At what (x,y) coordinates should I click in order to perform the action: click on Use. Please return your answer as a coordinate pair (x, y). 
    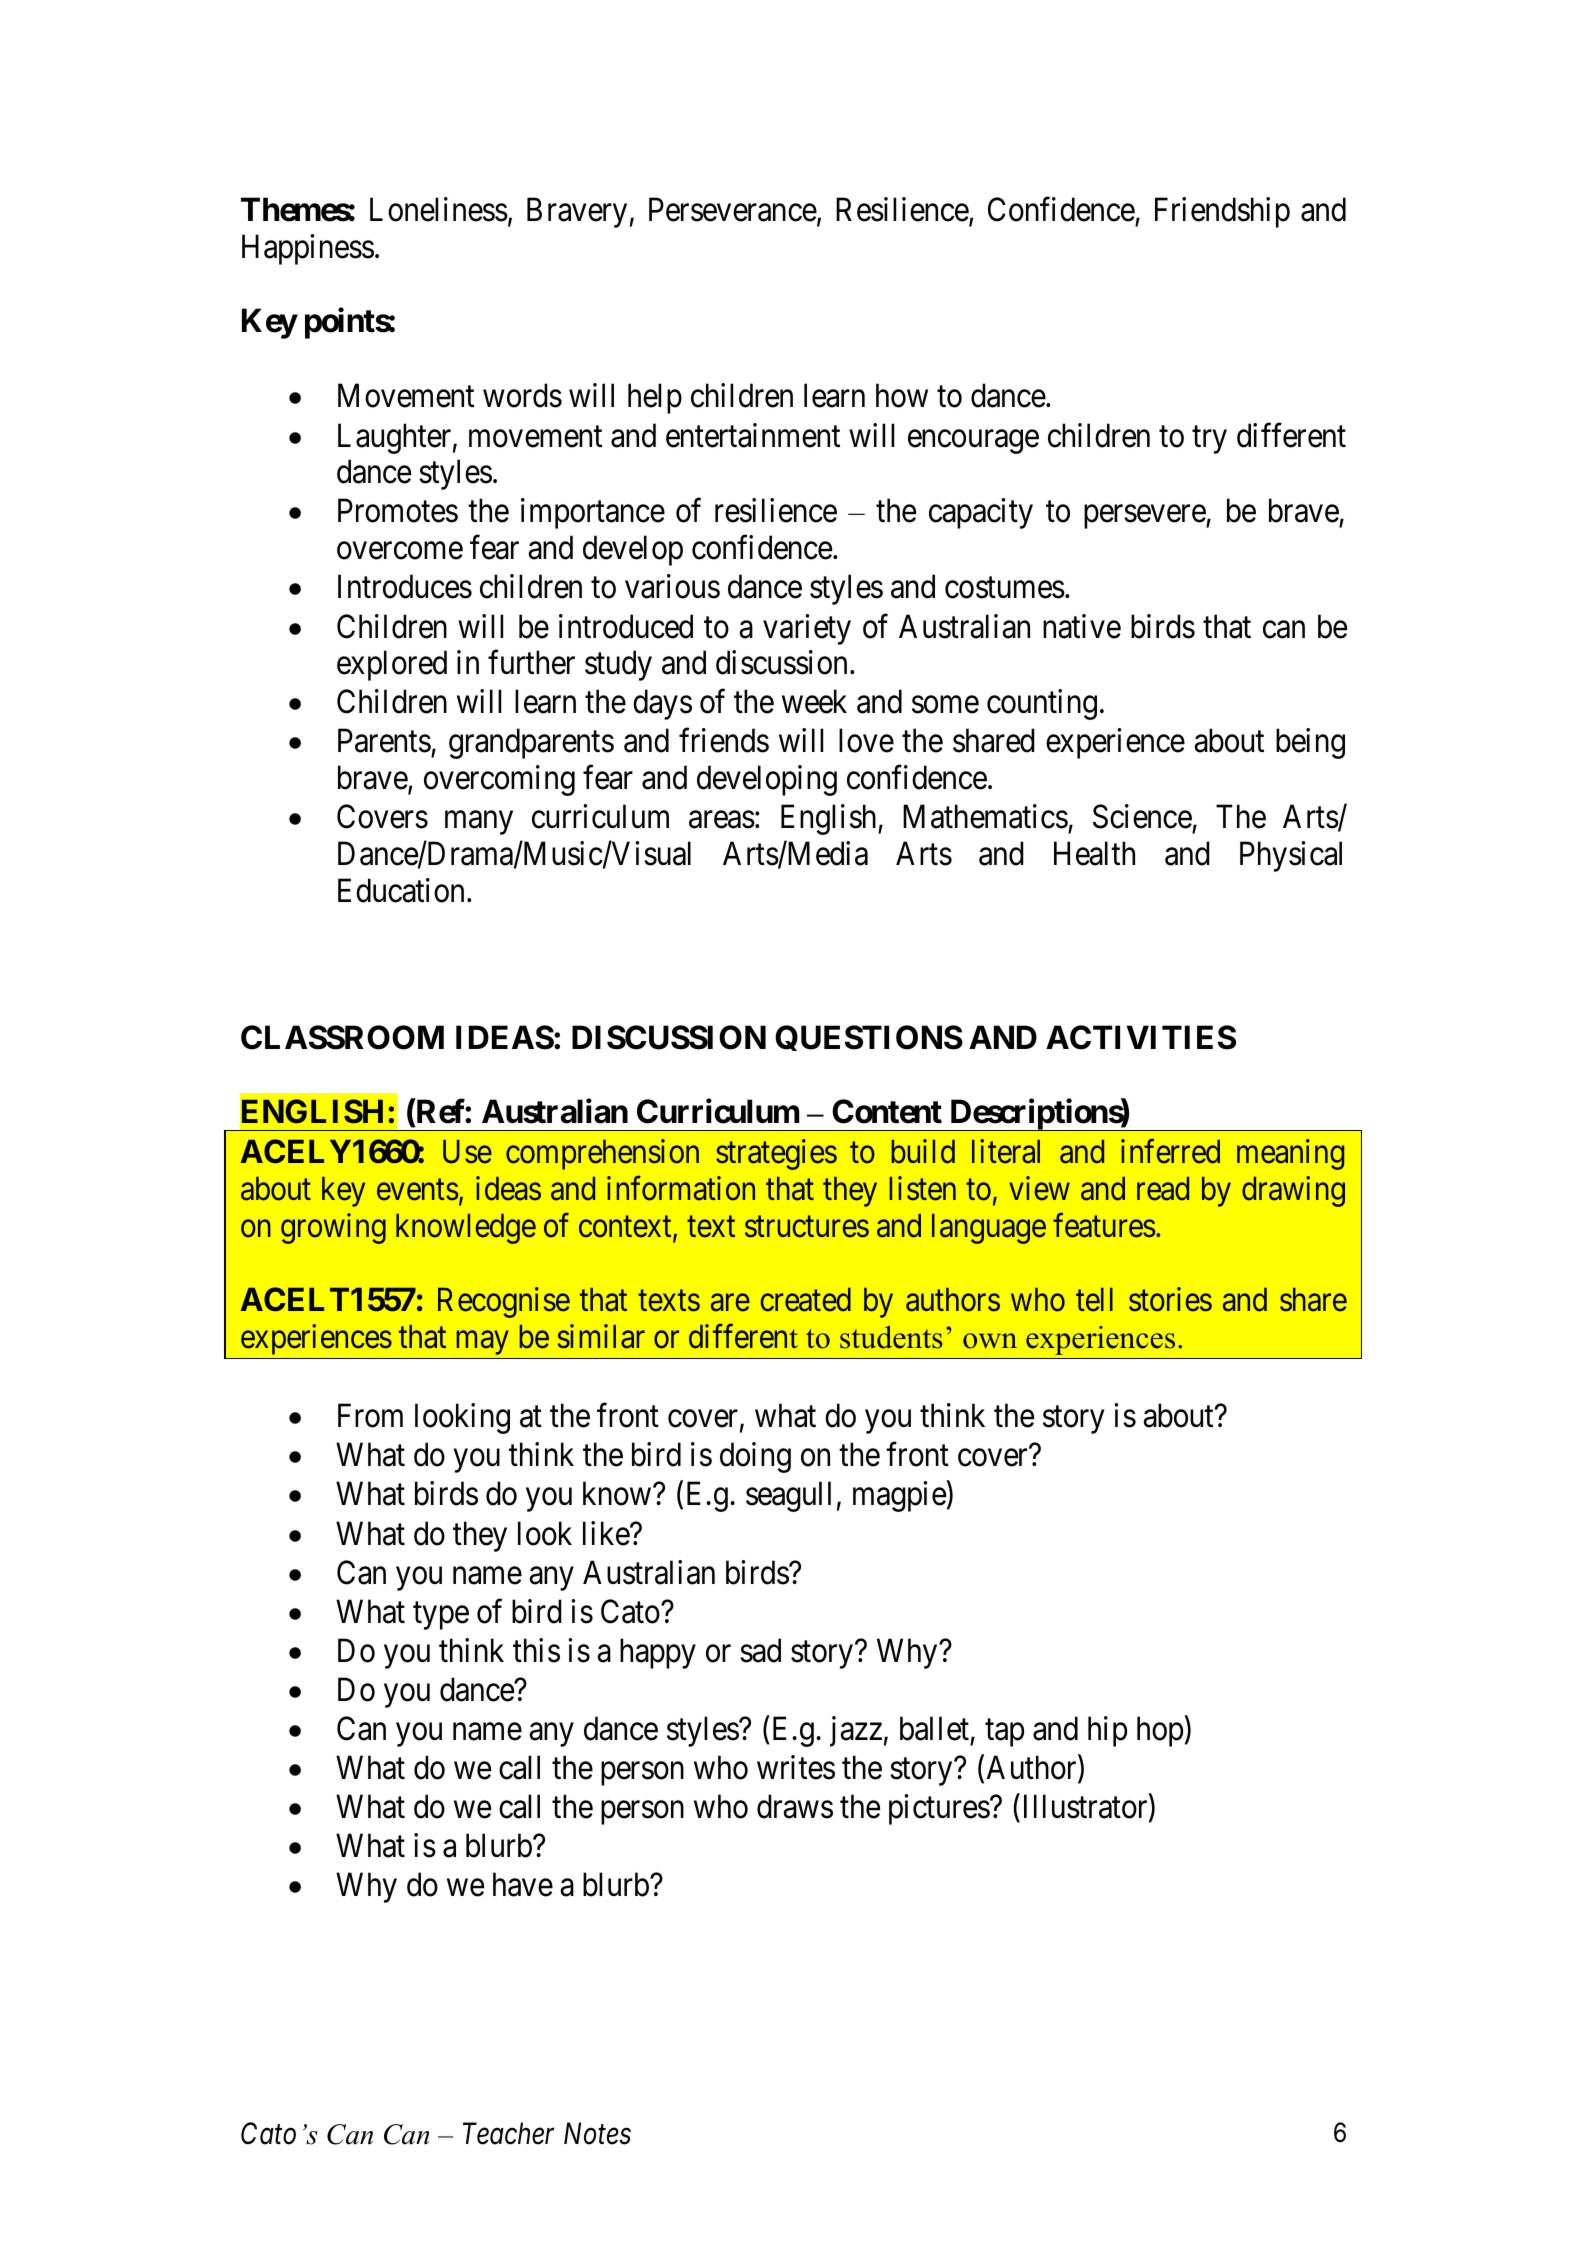
    Looking at the image, I should click on (467, 1152).
